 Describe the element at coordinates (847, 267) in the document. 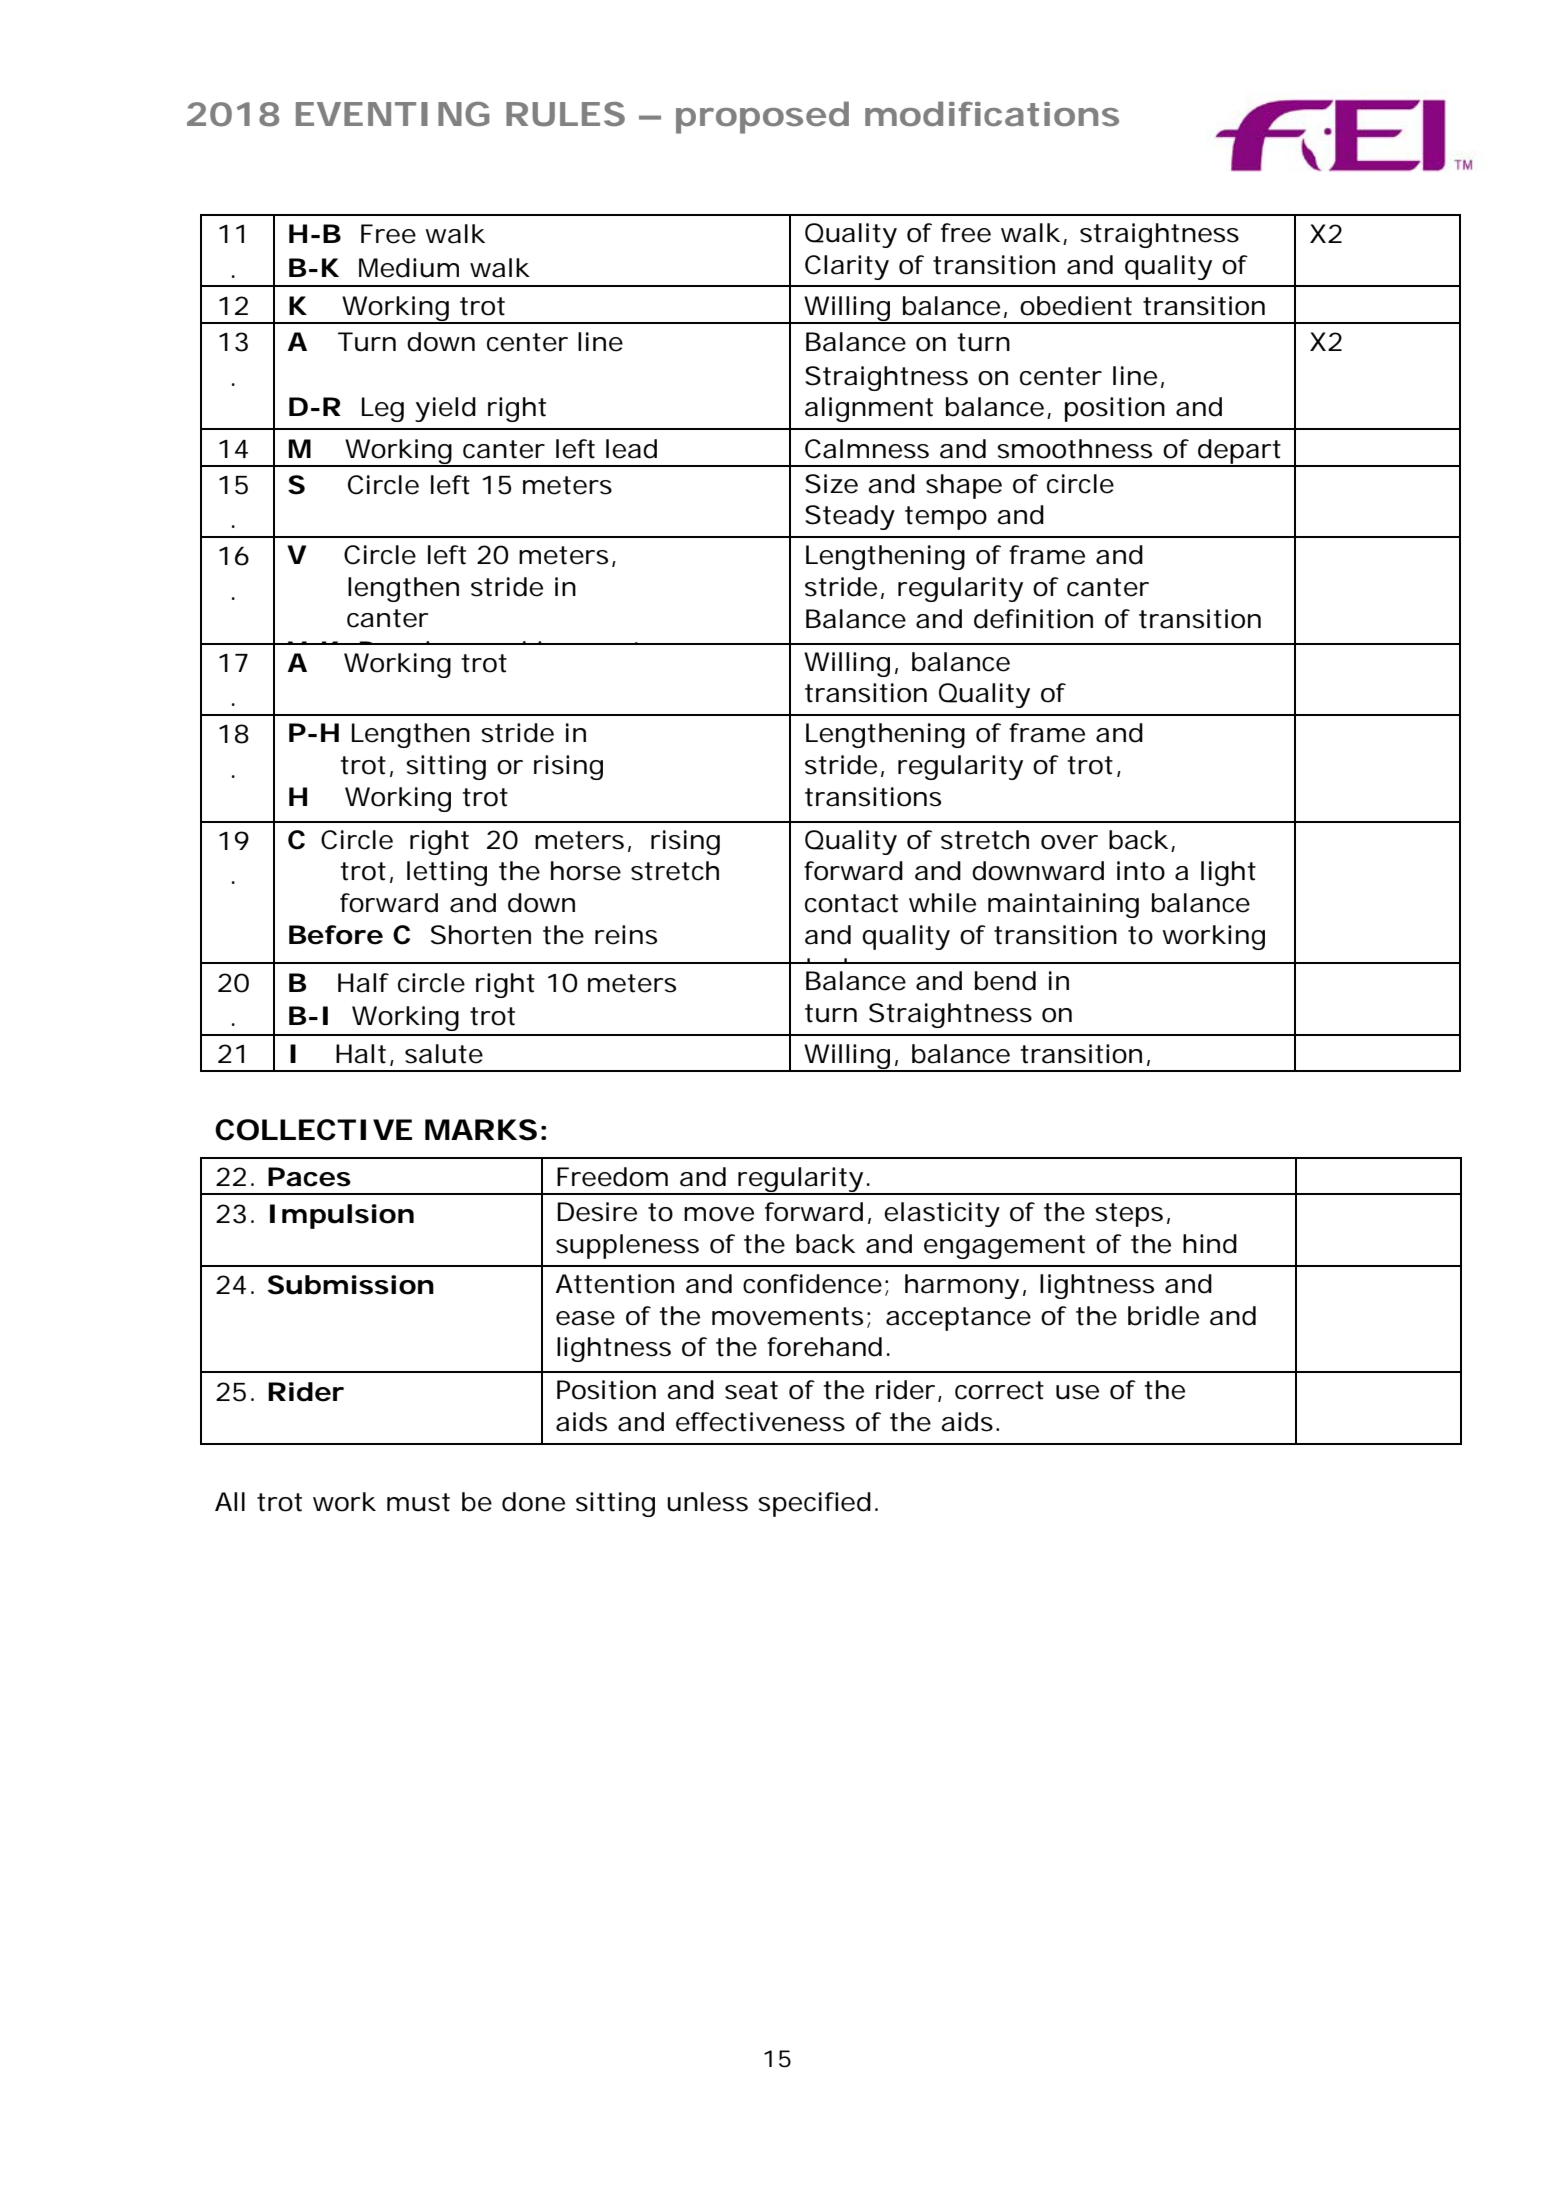

I see `Clarity` at that location.
